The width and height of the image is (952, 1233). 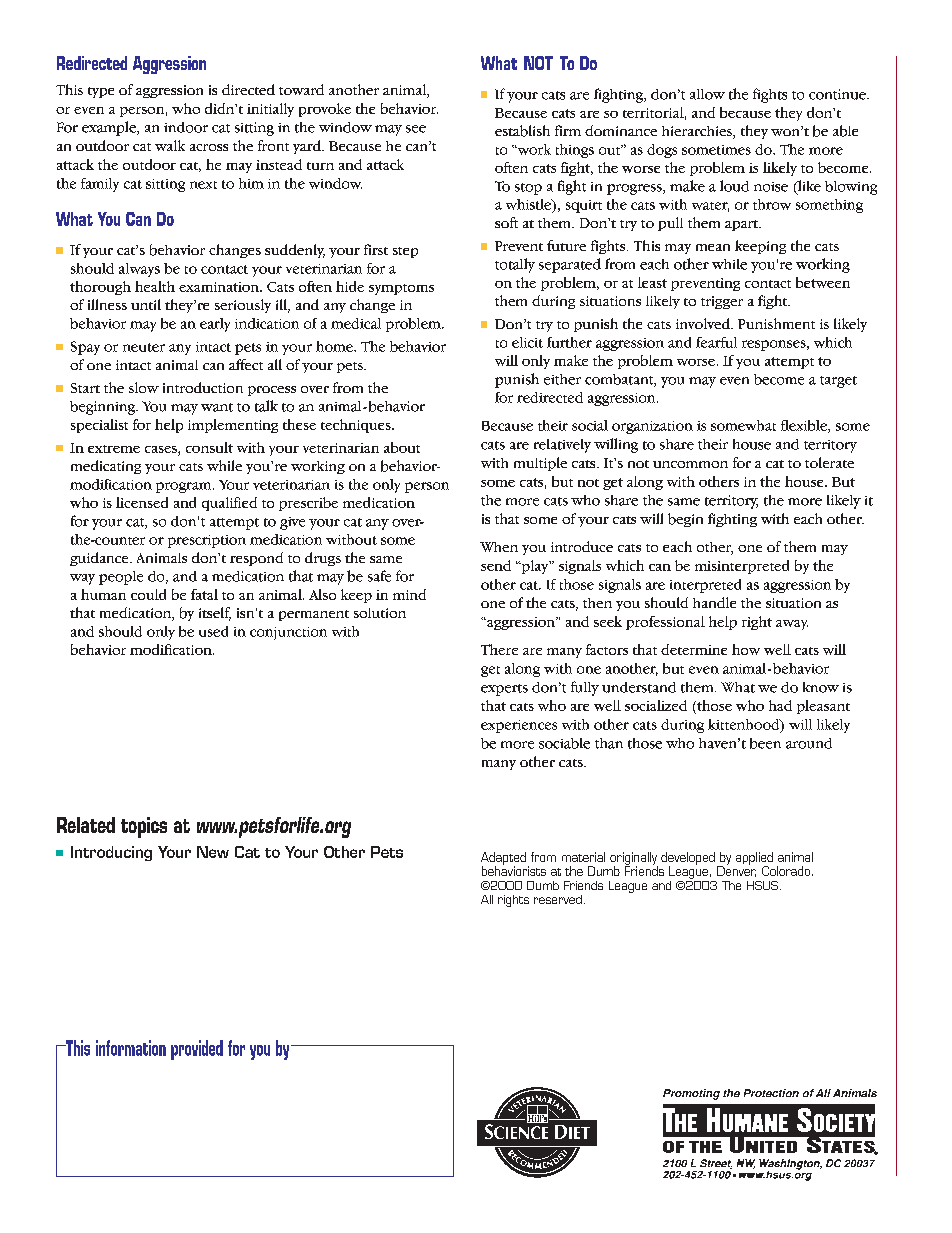 What do you see at coordinates (691, 1094) in the image?
I see `Promoting` at bounding box center [691, 1094].
